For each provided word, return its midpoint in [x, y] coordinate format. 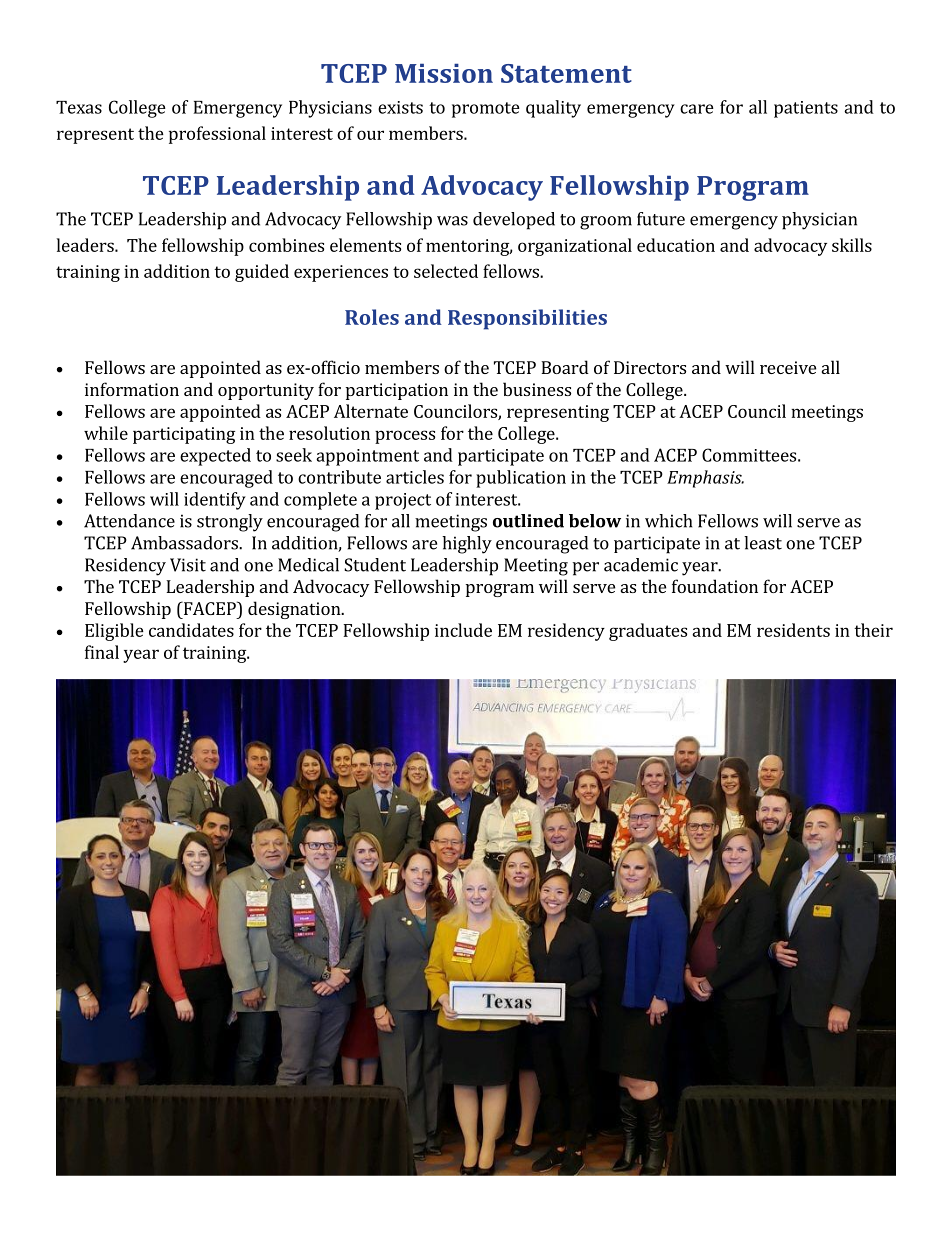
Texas [79, 107]
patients [806, 109]
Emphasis [705, 479]
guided [262, 273]
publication [521, 479]
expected [215, 457]
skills [852, 245]
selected [446, 271]
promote [486, 110]
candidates [191, 630]
